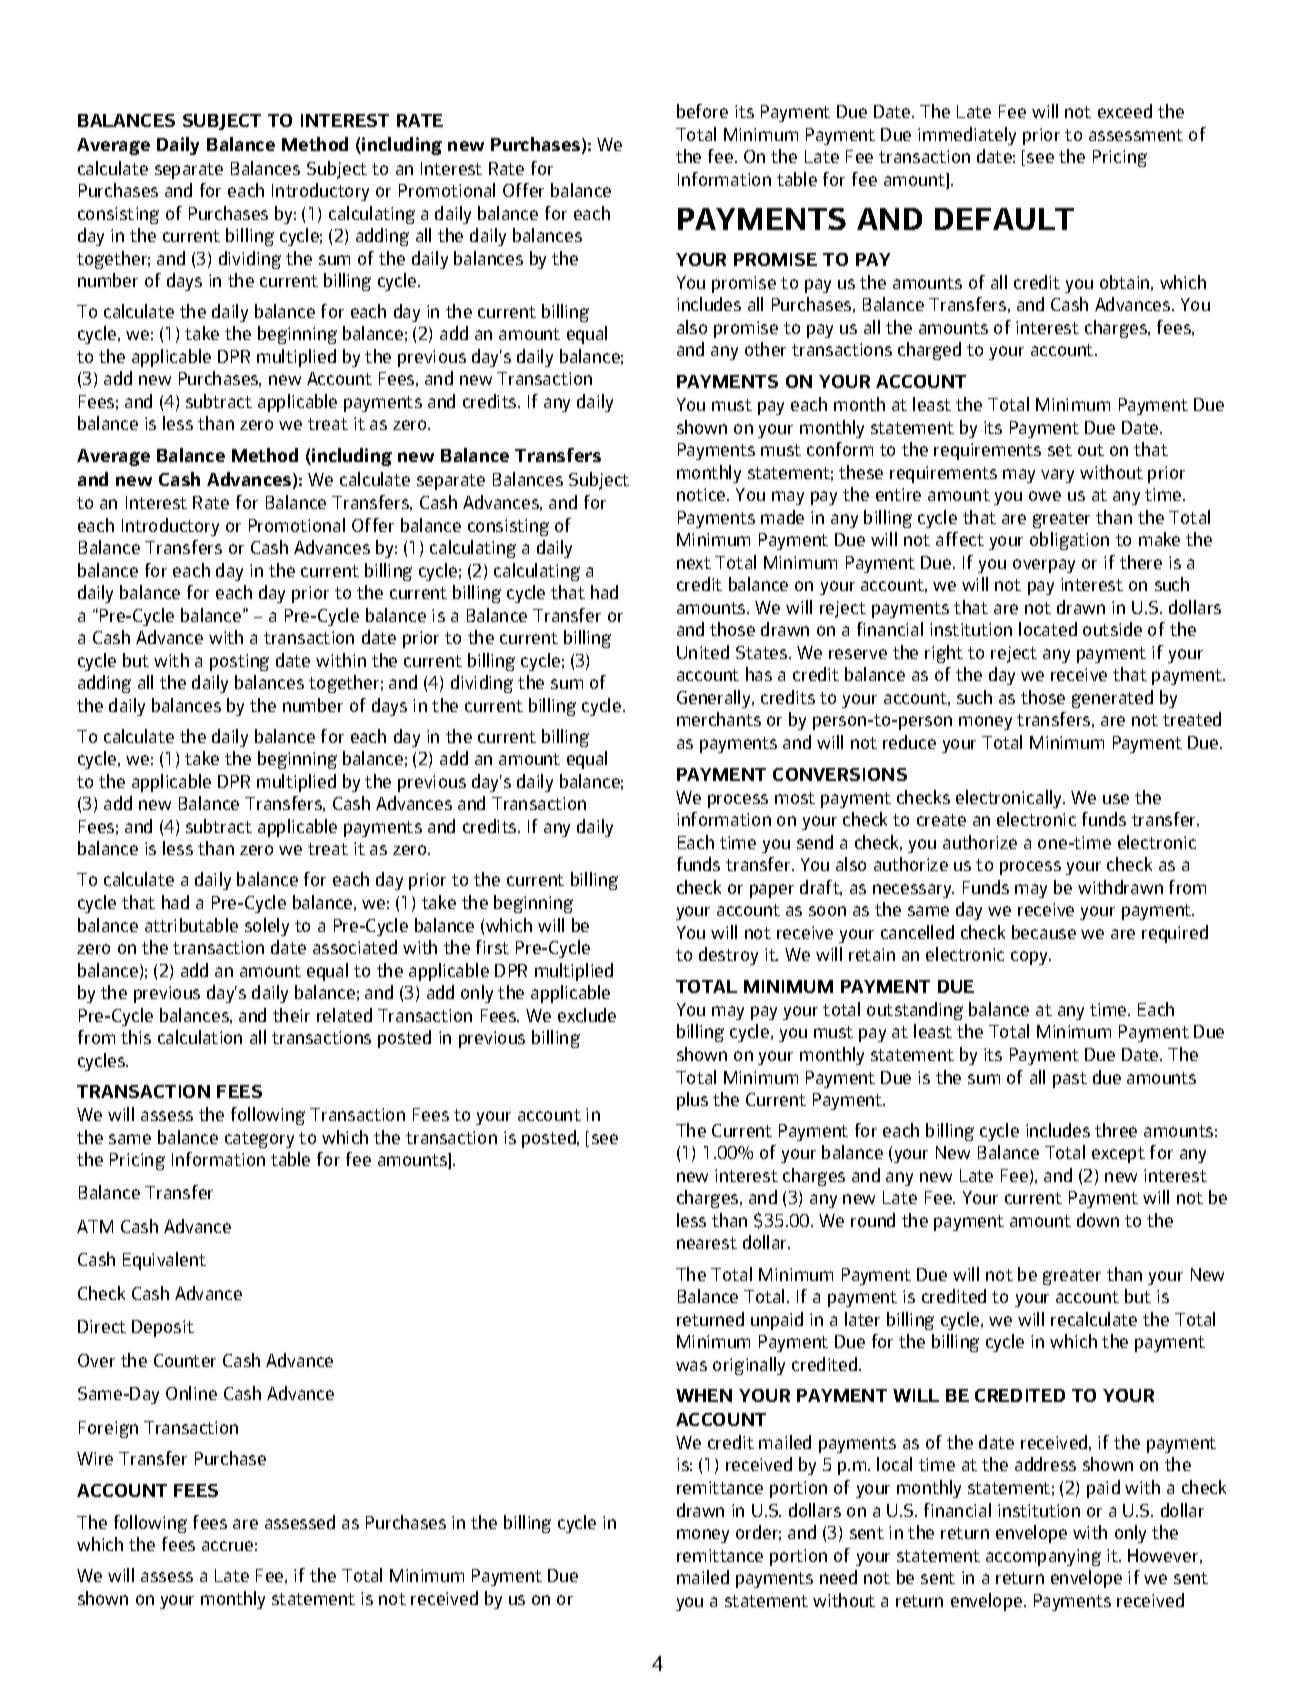  What do you see at coordinates (227, 1546) in the image?
I see `accrue` at bounding box center [227, 1546].
